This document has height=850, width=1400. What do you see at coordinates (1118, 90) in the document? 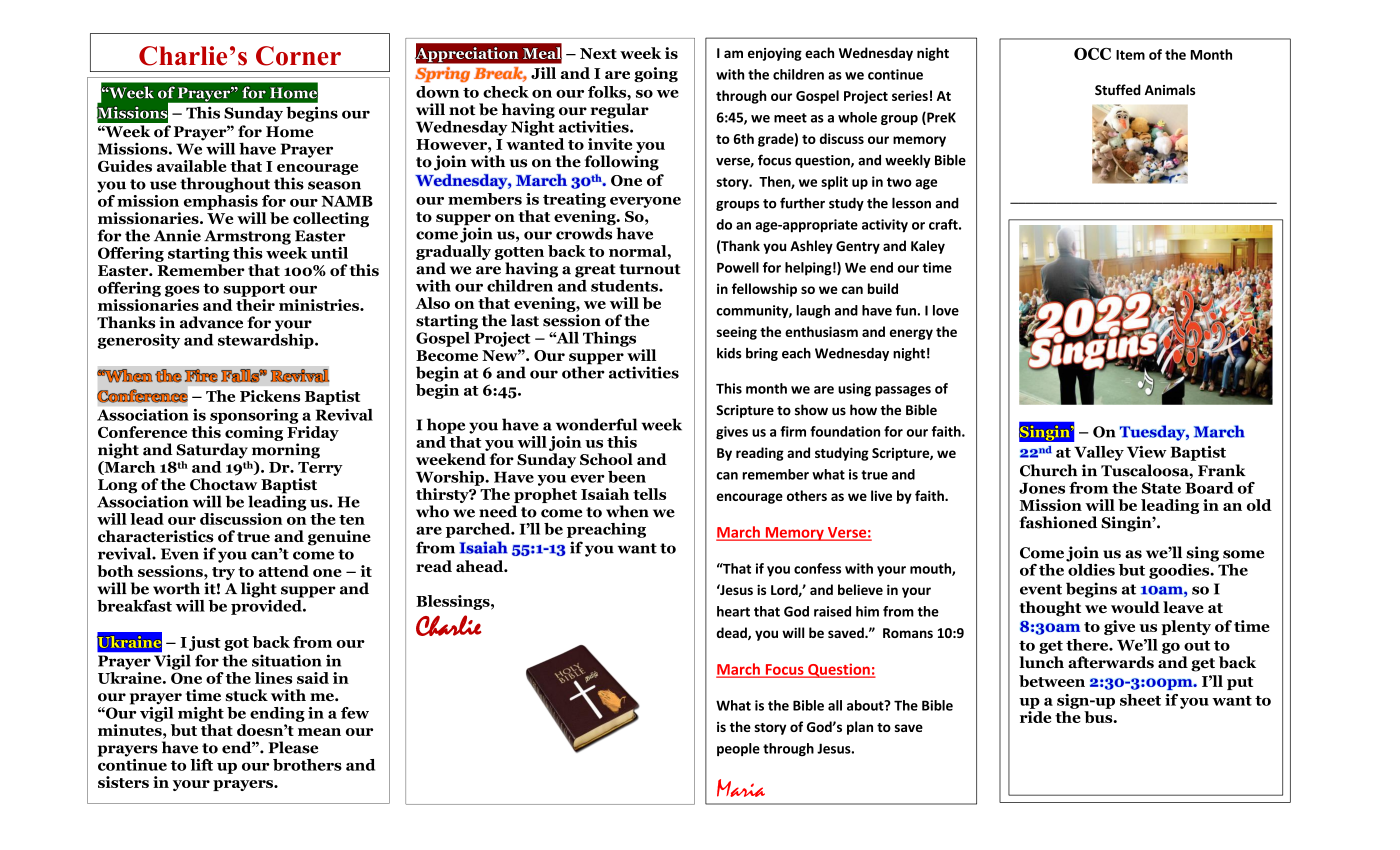
I see `Stuffed` at bounding box center [1118, 90].
